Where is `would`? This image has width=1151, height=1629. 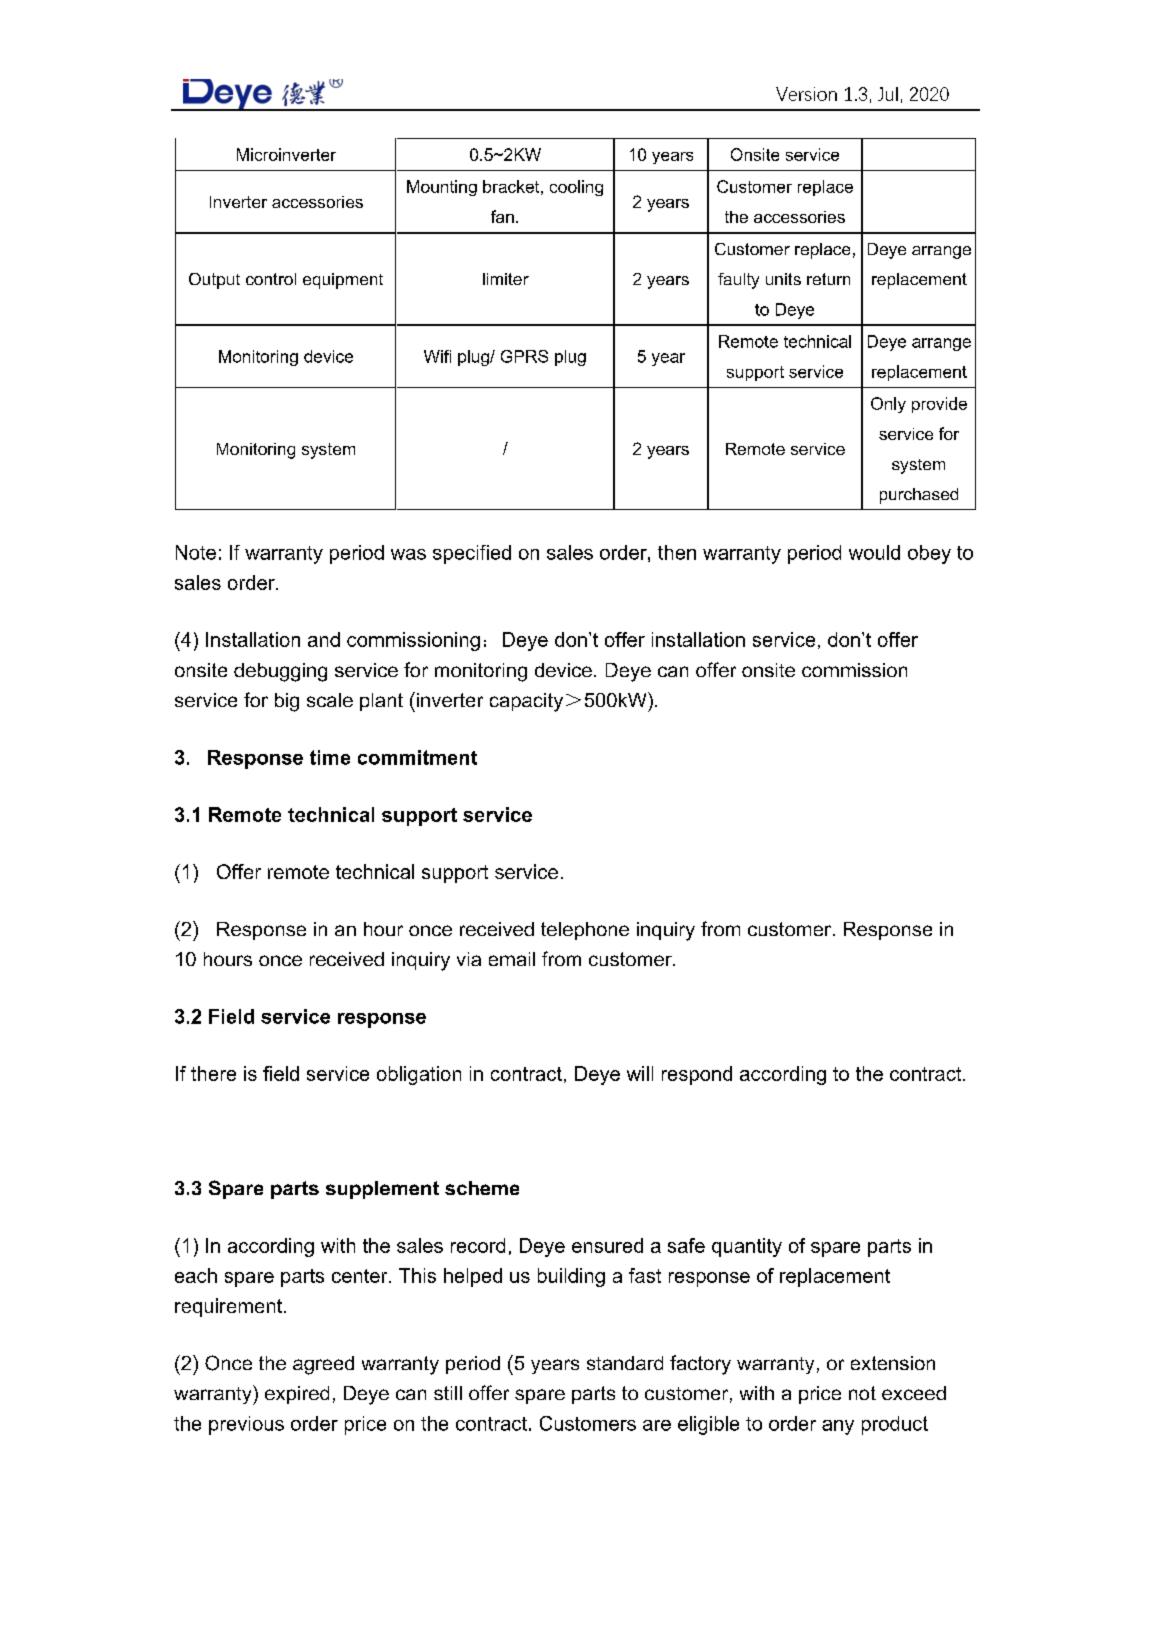
would is located at coordinates (874, 552).
